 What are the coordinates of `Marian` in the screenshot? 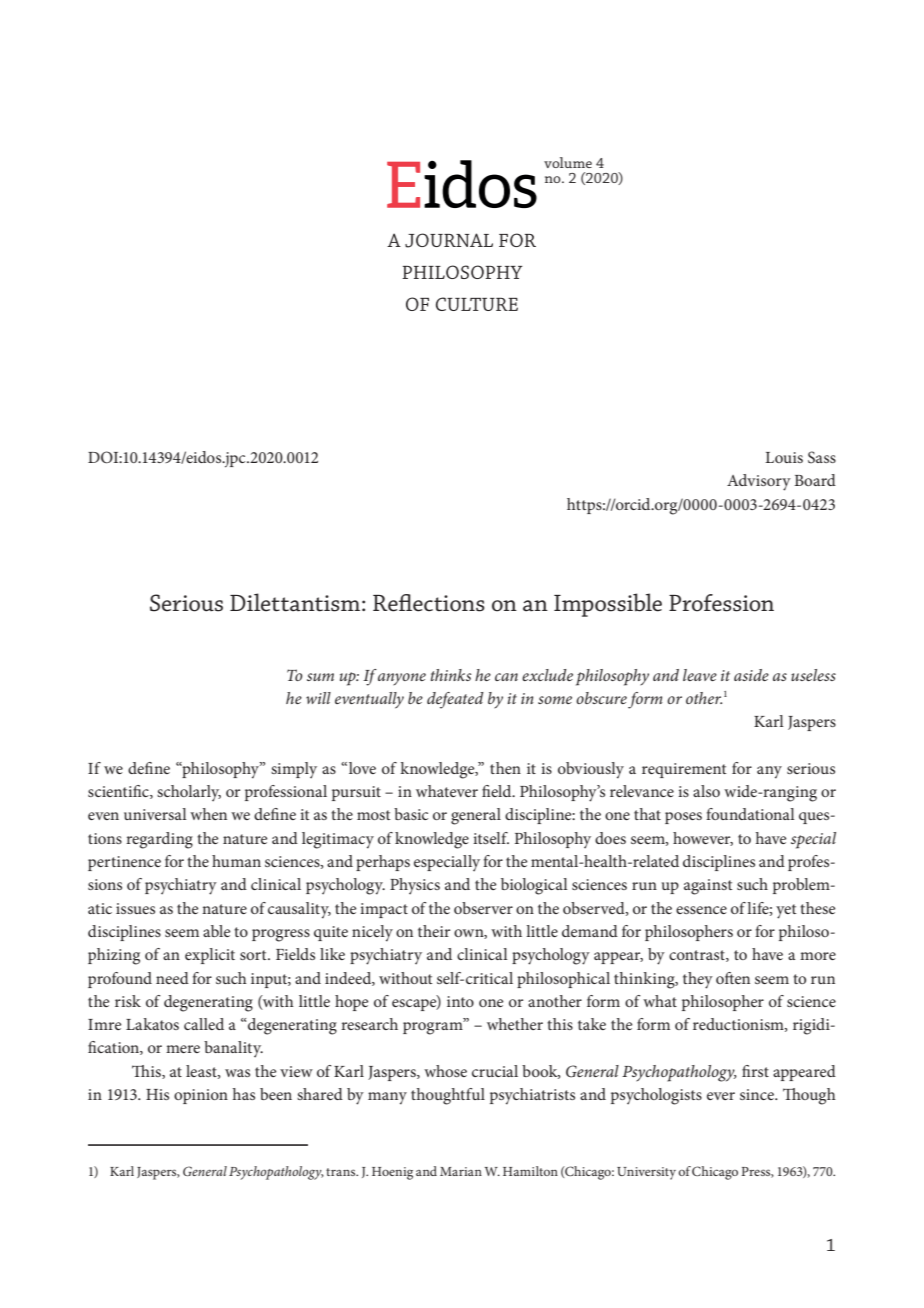 It's located at (461, 1171).
